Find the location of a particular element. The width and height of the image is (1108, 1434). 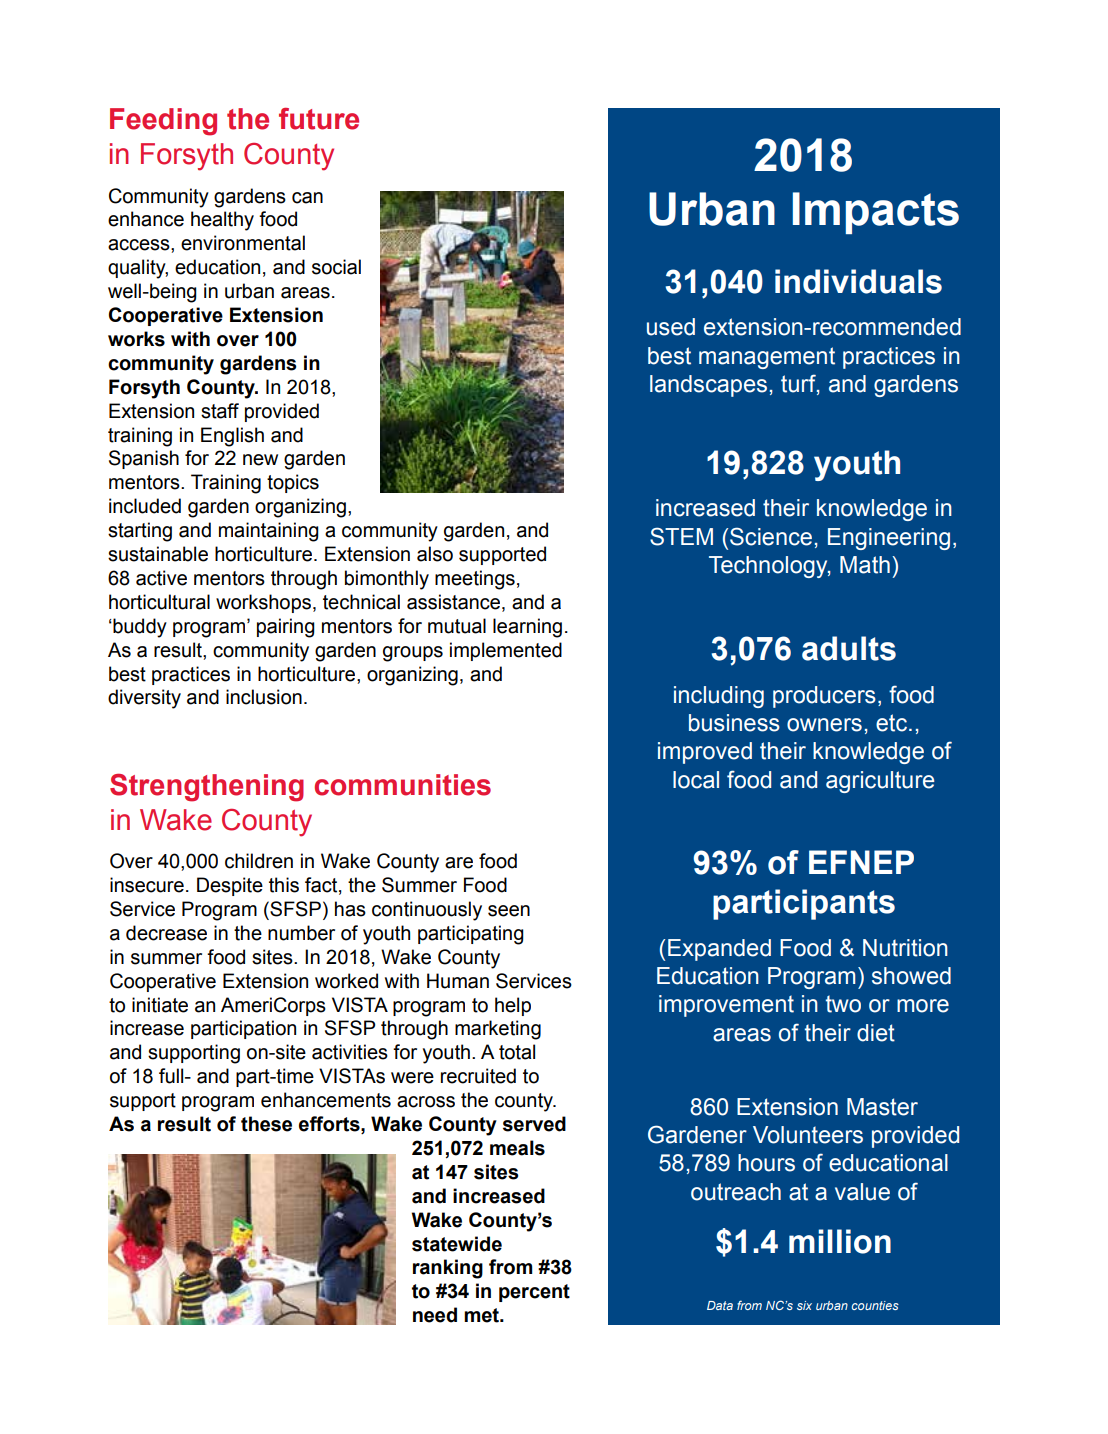

implemented is located at coordinates (506, 651).
